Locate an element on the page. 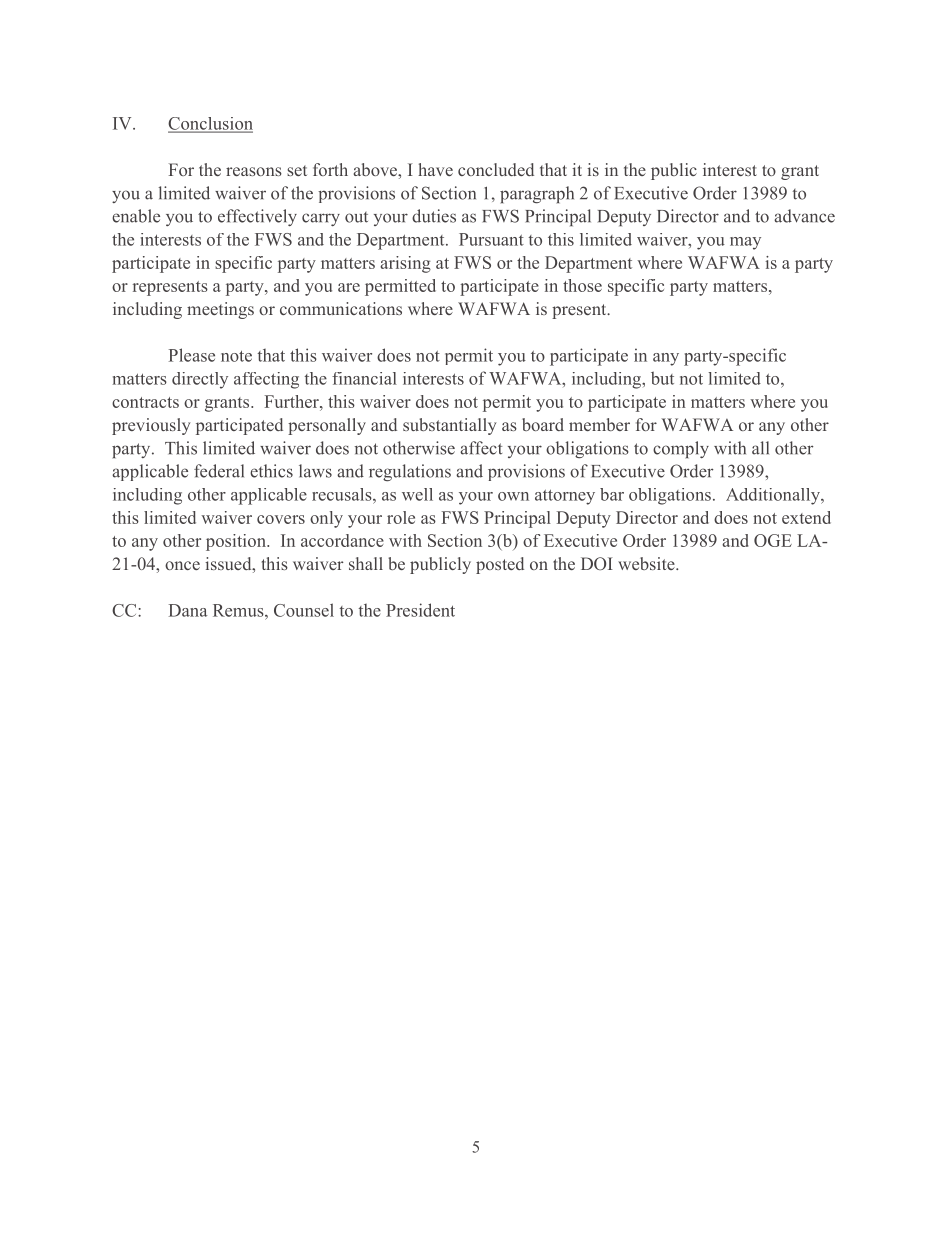 The image size is (952, 1233). effectively is located at coordinates (257, 217).
